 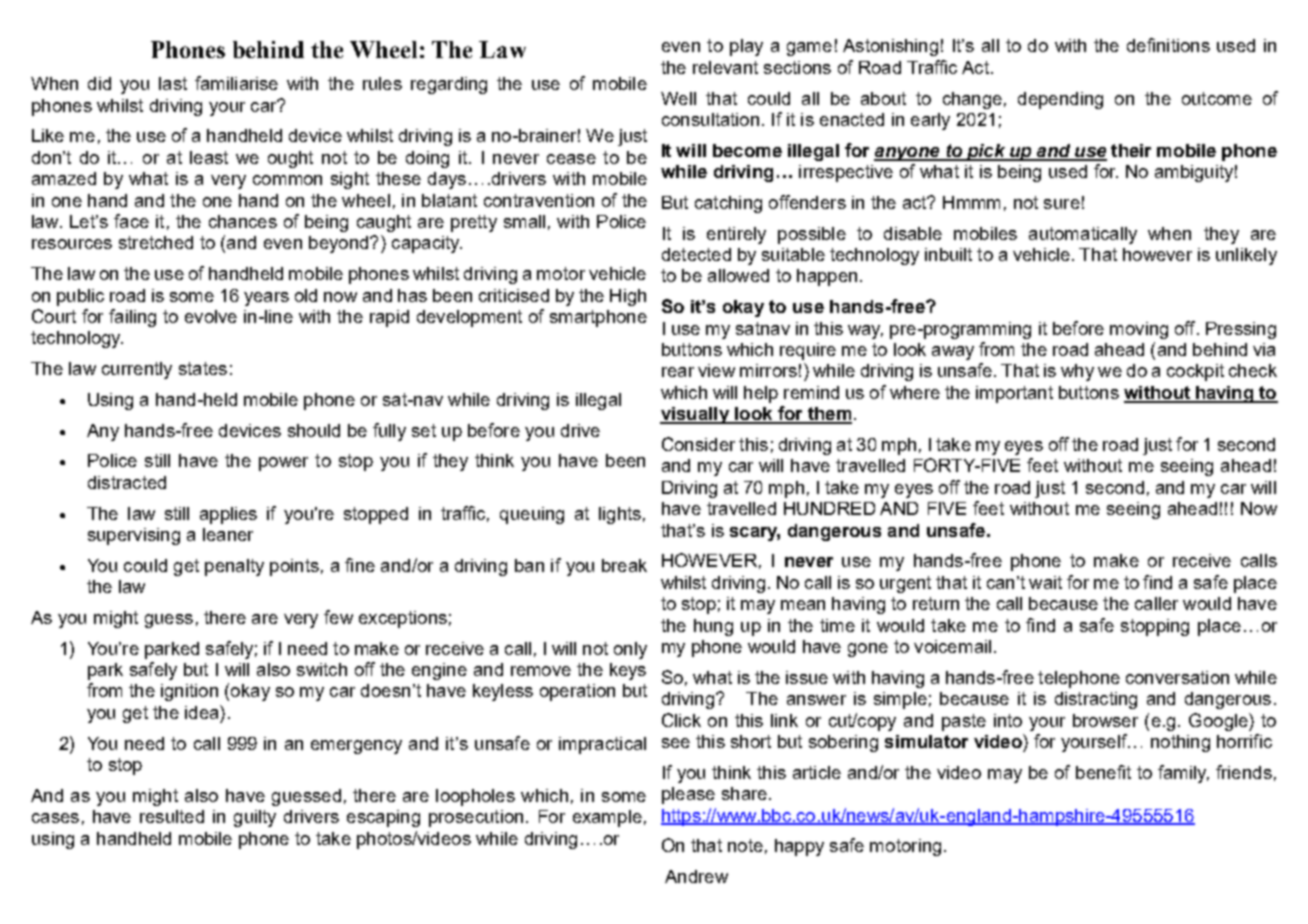 I want to click on last, so click(x=173, y=83).
